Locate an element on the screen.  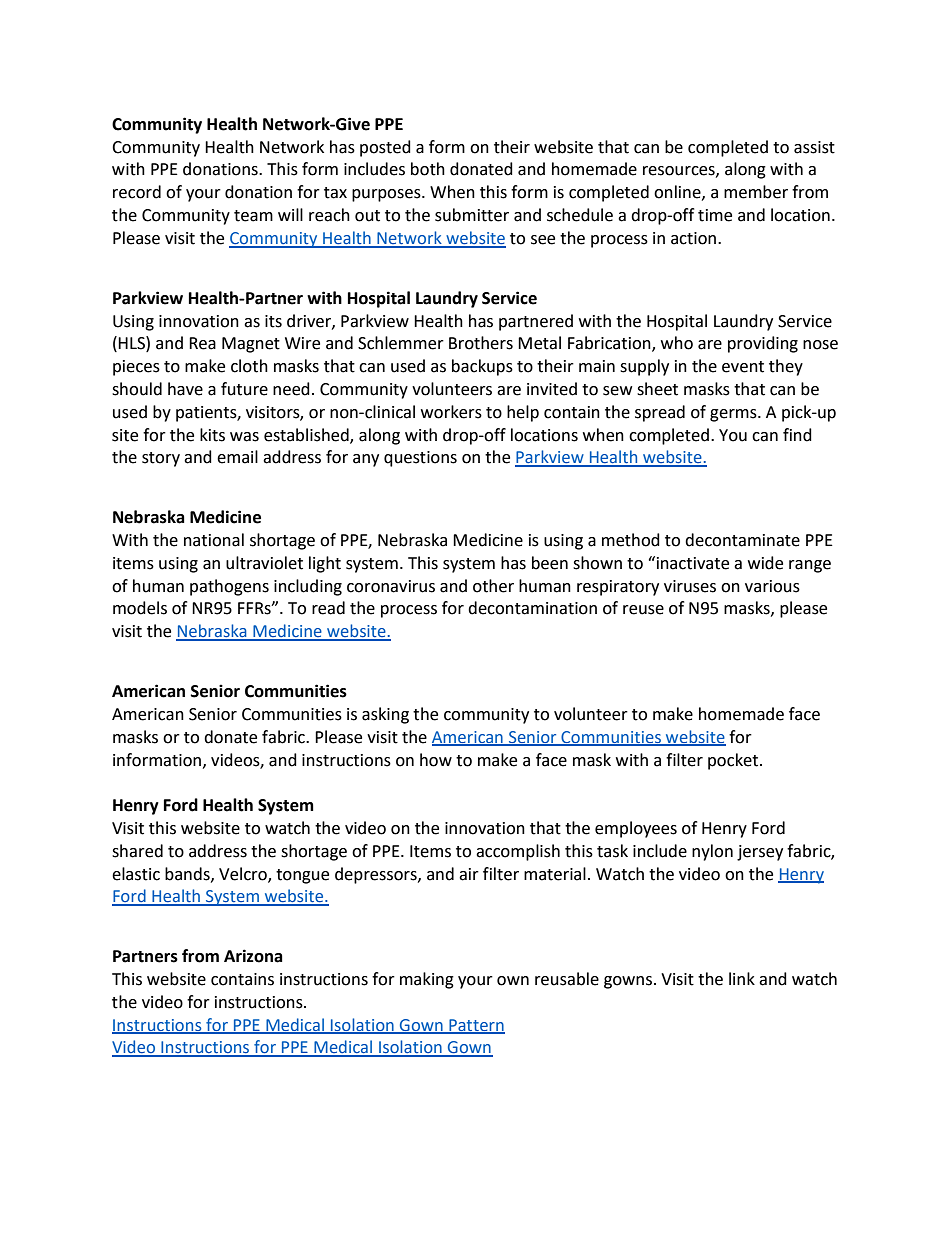
Pattern is located at coordinates (476, 1026).
